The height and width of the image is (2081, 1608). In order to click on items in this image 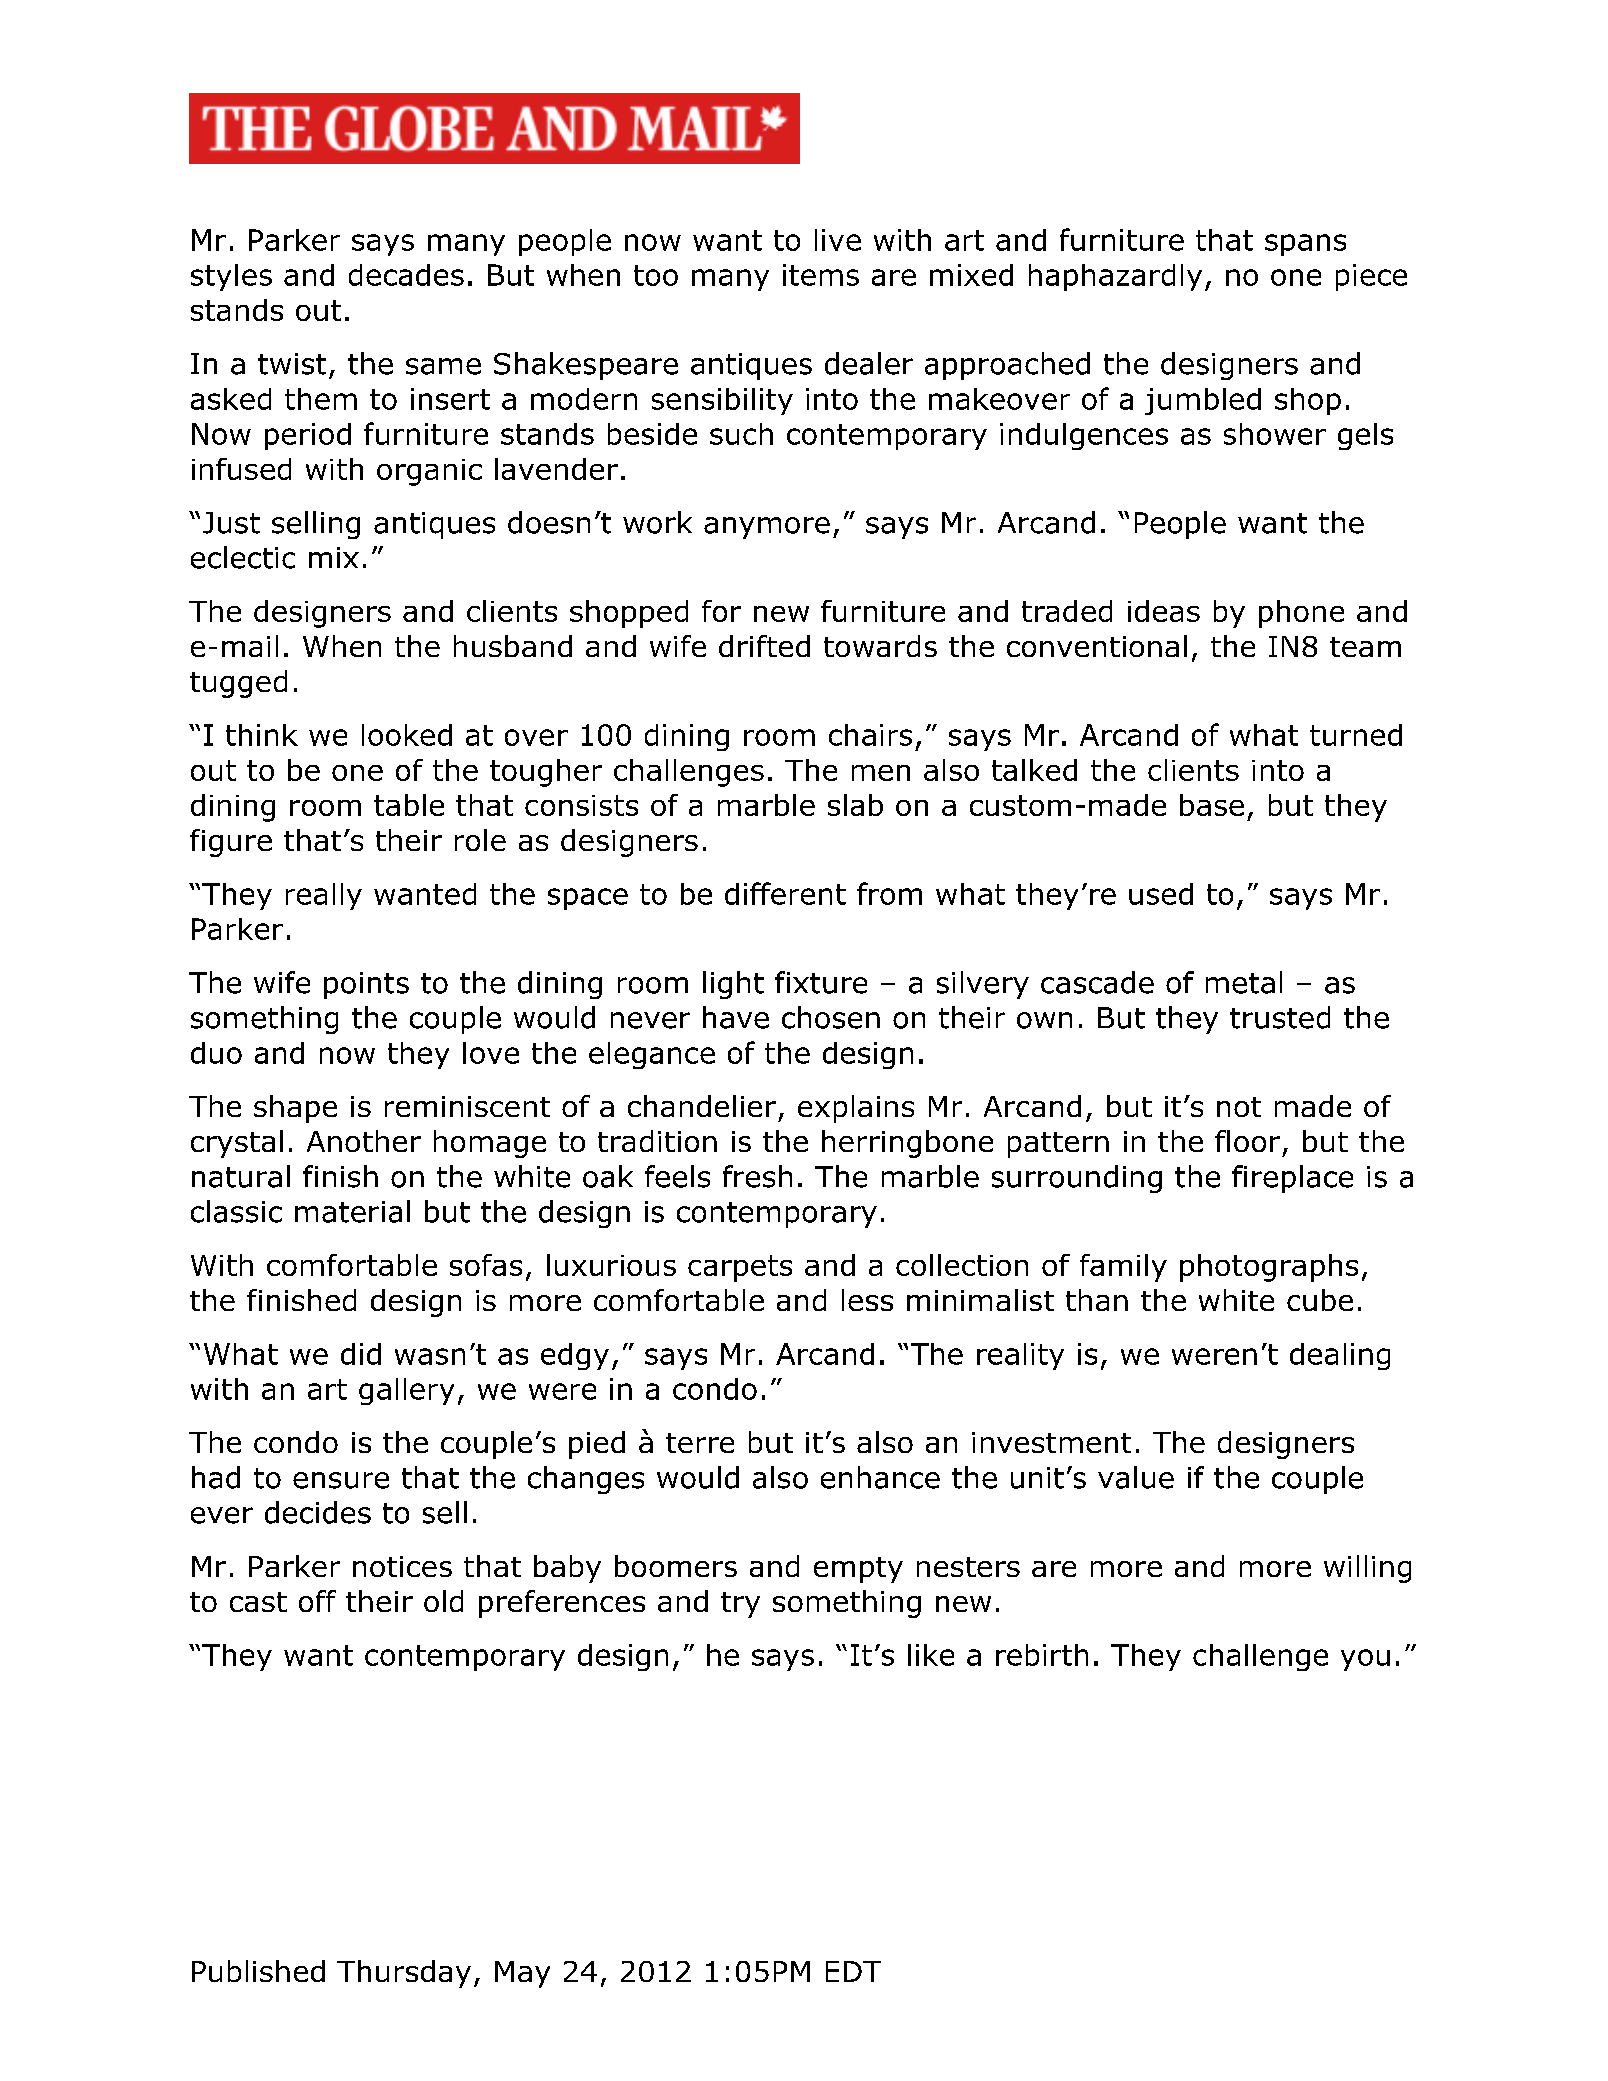, I will do `click(821, 275)`.
